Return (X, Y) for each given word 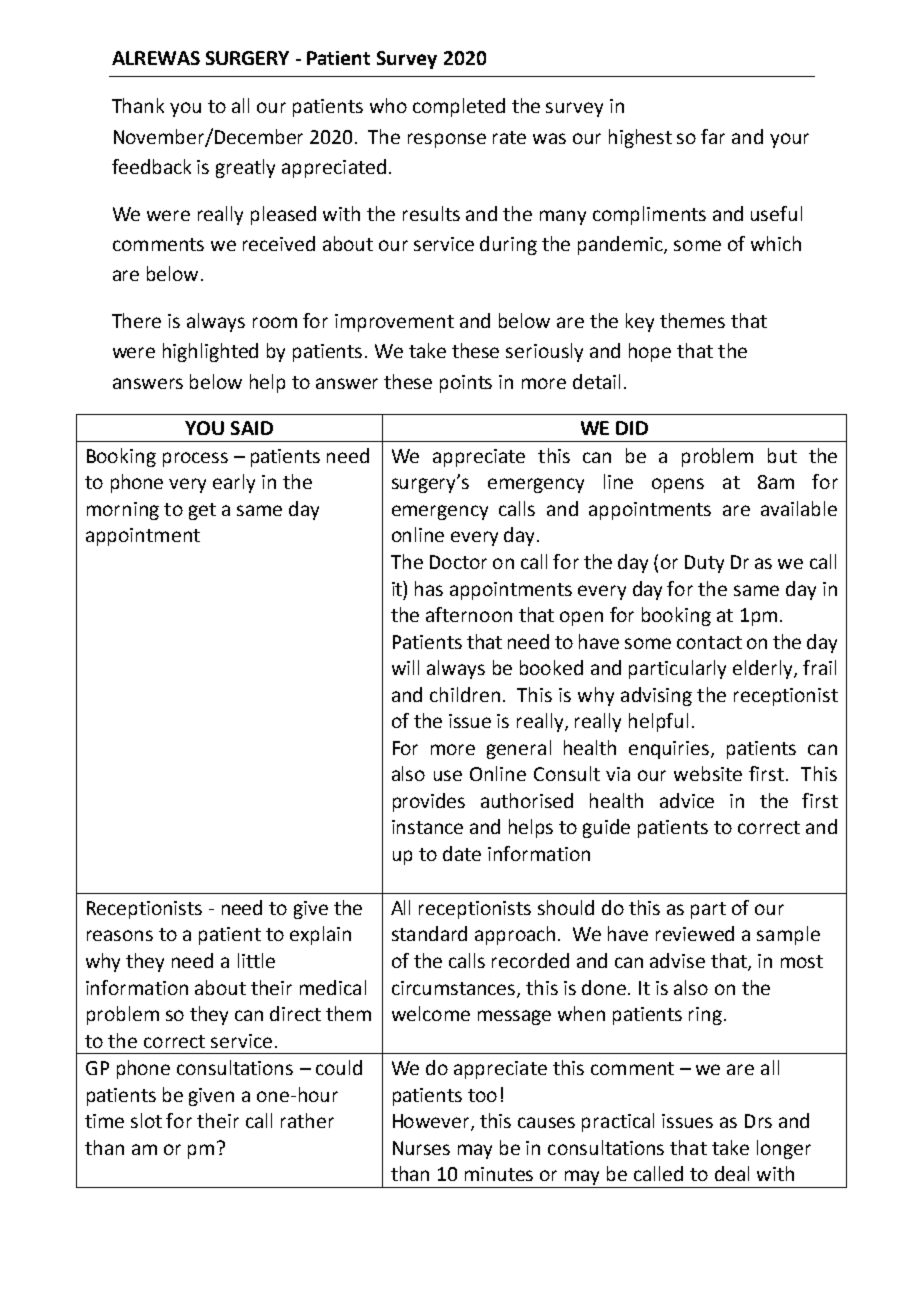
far (713, 136)
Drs (758, 1121)
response (447, 140)
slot (146, 1120)
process (195, 459)
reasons (120, 935)
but (782, 455)
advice (687, 800)
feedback (151, 166)
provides (429, 802)
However (432, 1122)
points (466, 384)
